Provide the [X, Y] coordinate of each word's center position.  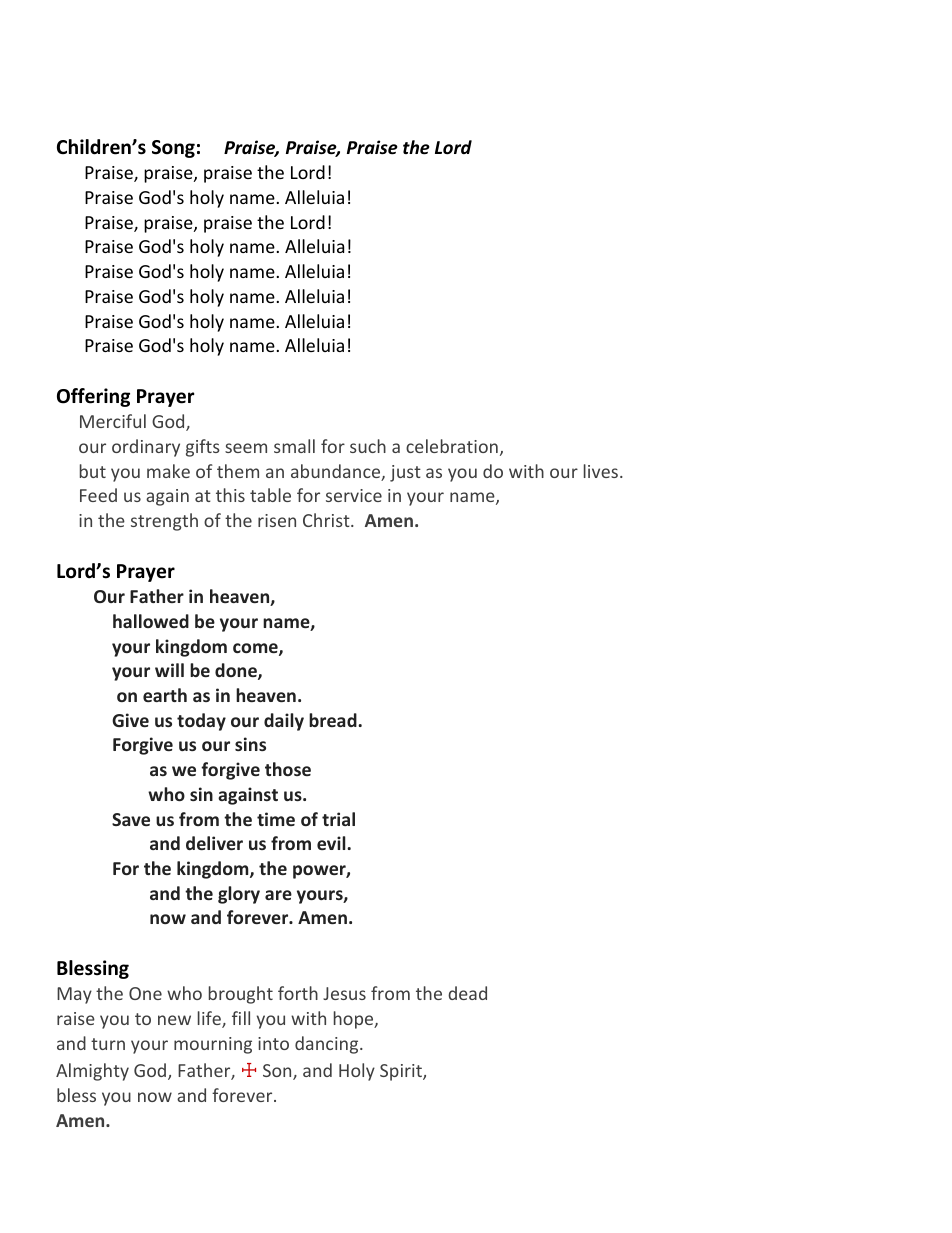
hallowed [151, 621]
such [368, 446]
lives [601, 471]
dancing [328, 1045]
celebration [452, 446]
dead [467, 993]
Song [173, 149]
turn [108, 1044]
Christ [327, 520]
